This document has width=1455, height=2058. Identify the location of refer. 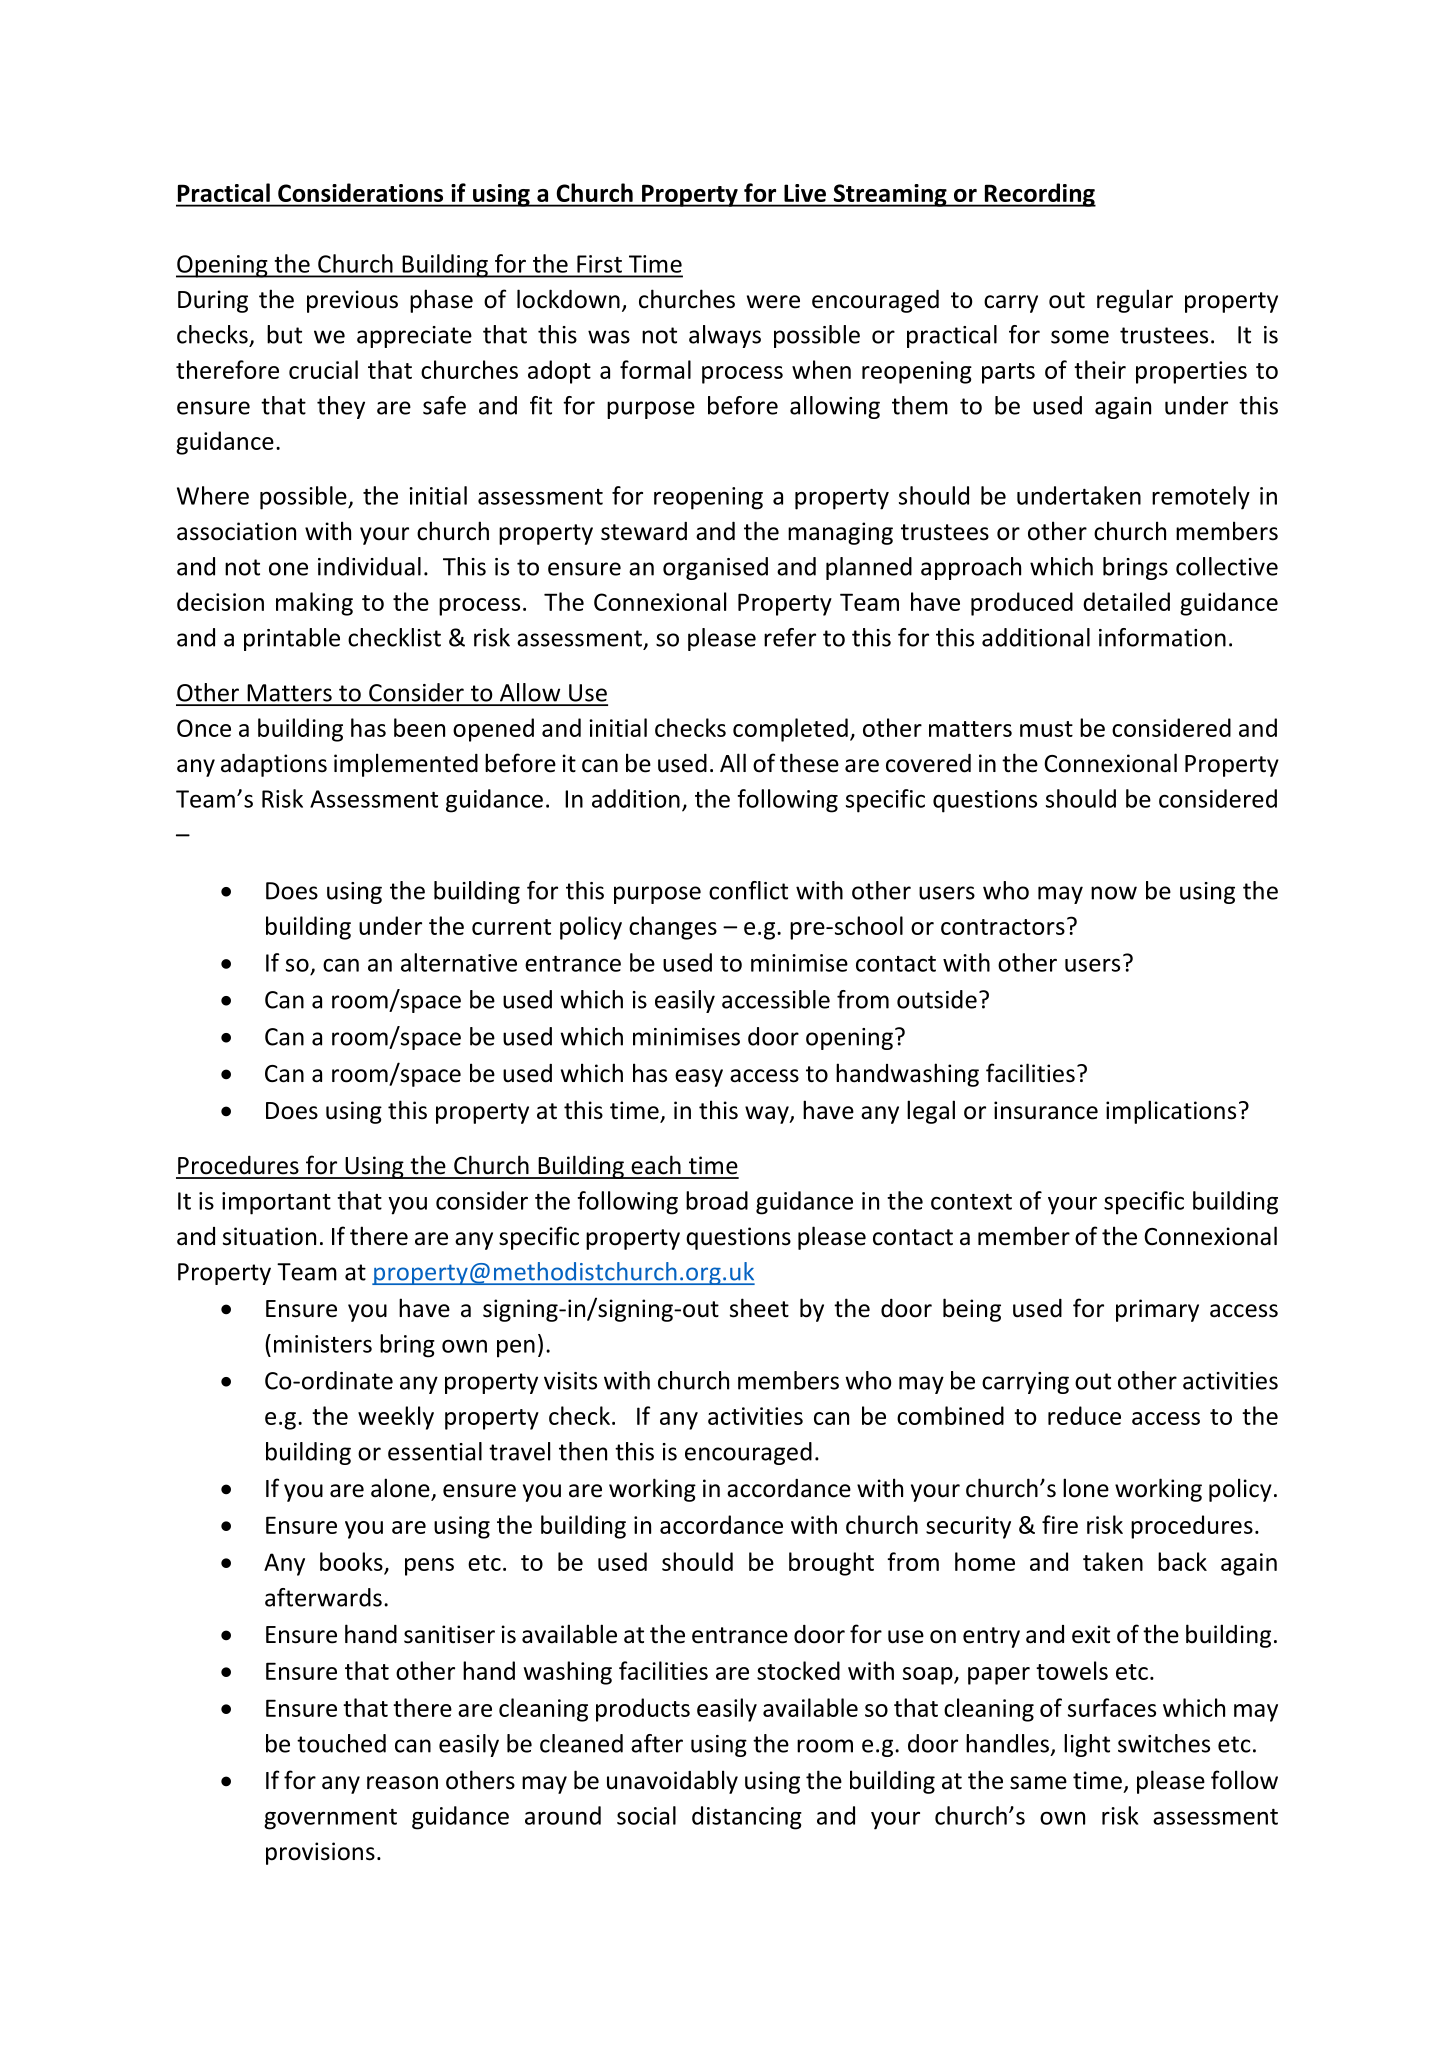
(790, 637).
